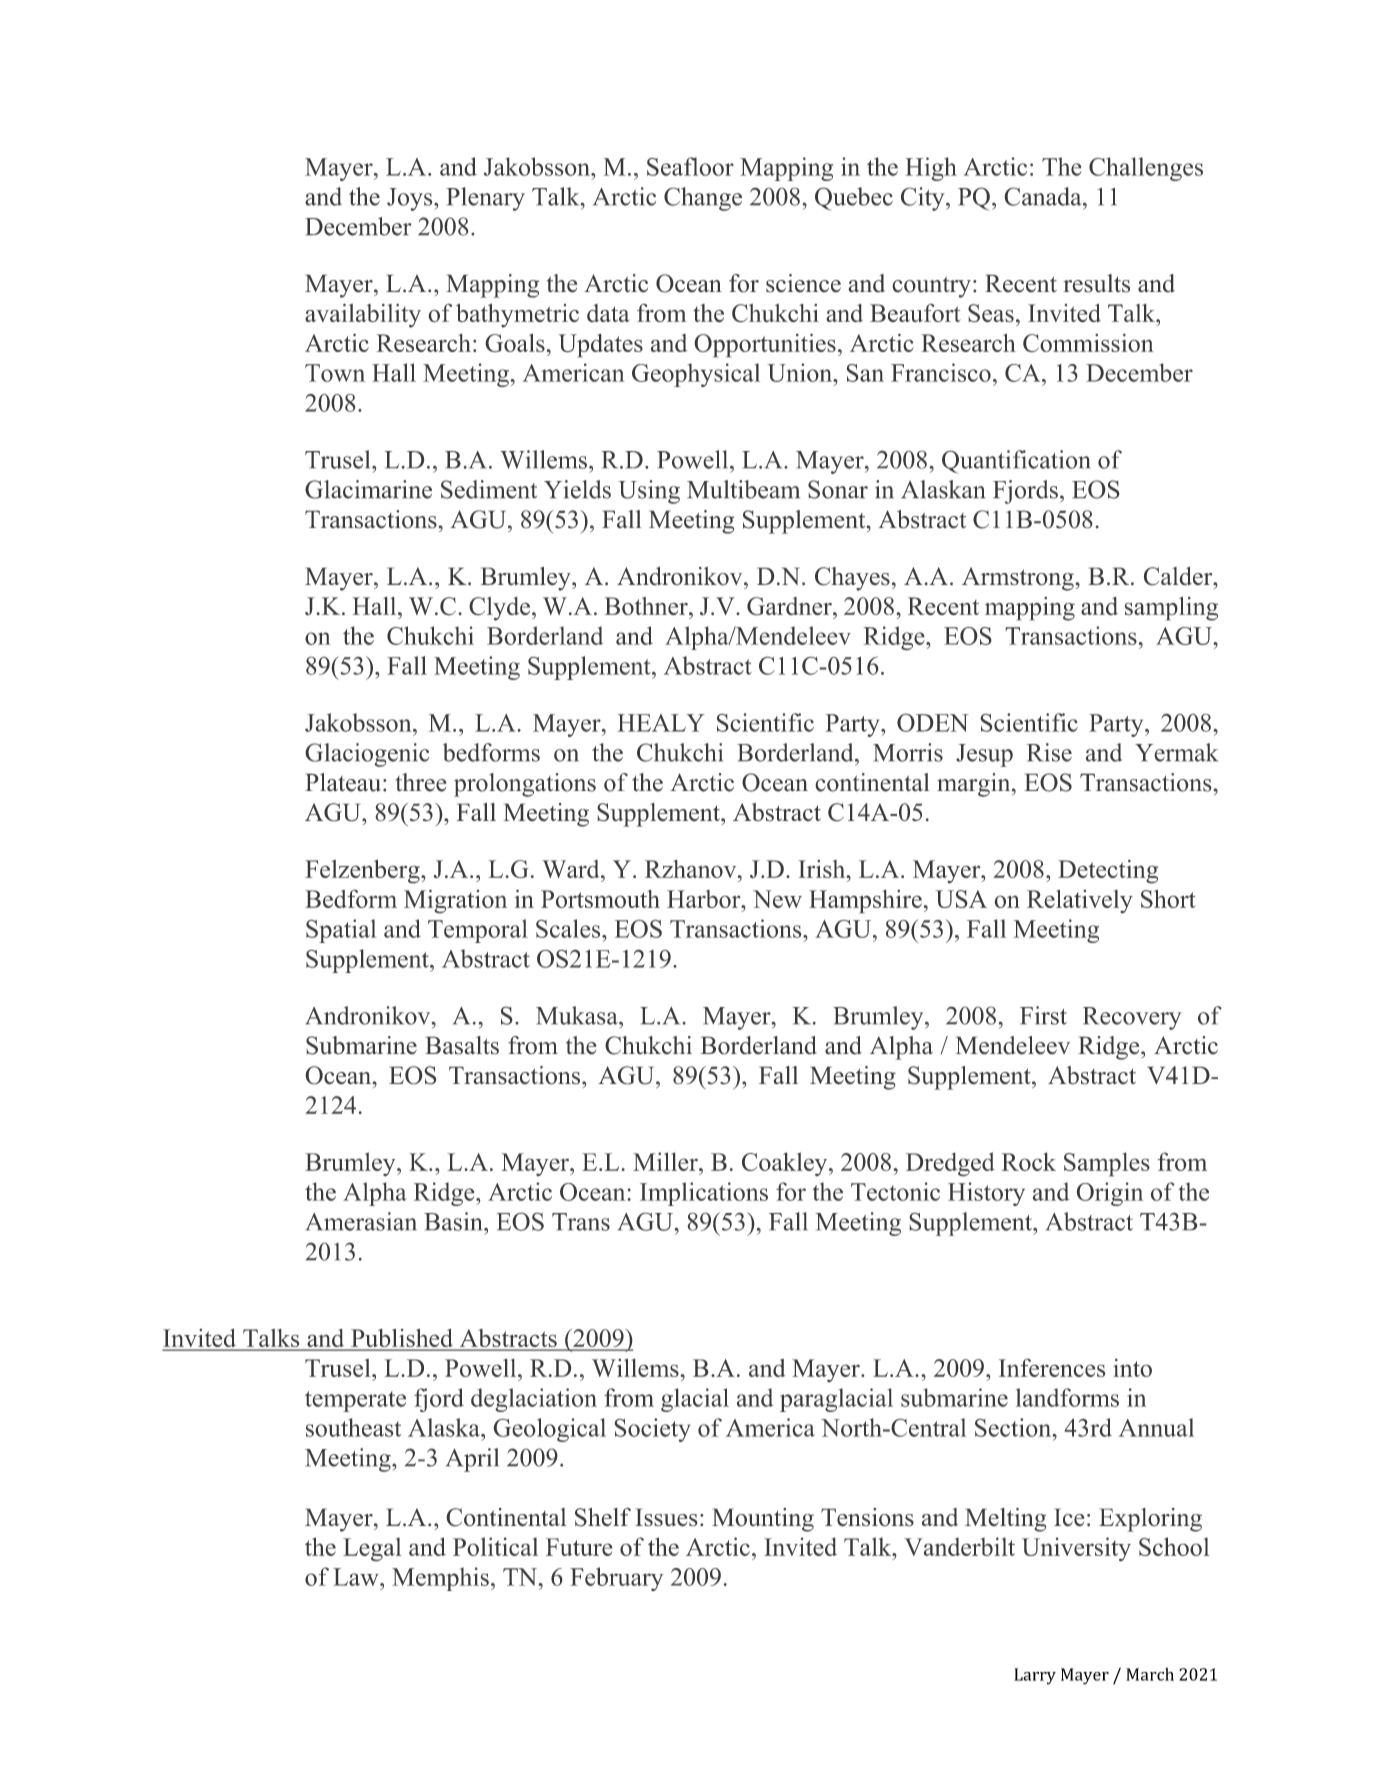 This screenshot has height=1787, width=1381. Describe the element at coordinates (1107, 1164) in the screenshot. I see `Samples` at that location.
